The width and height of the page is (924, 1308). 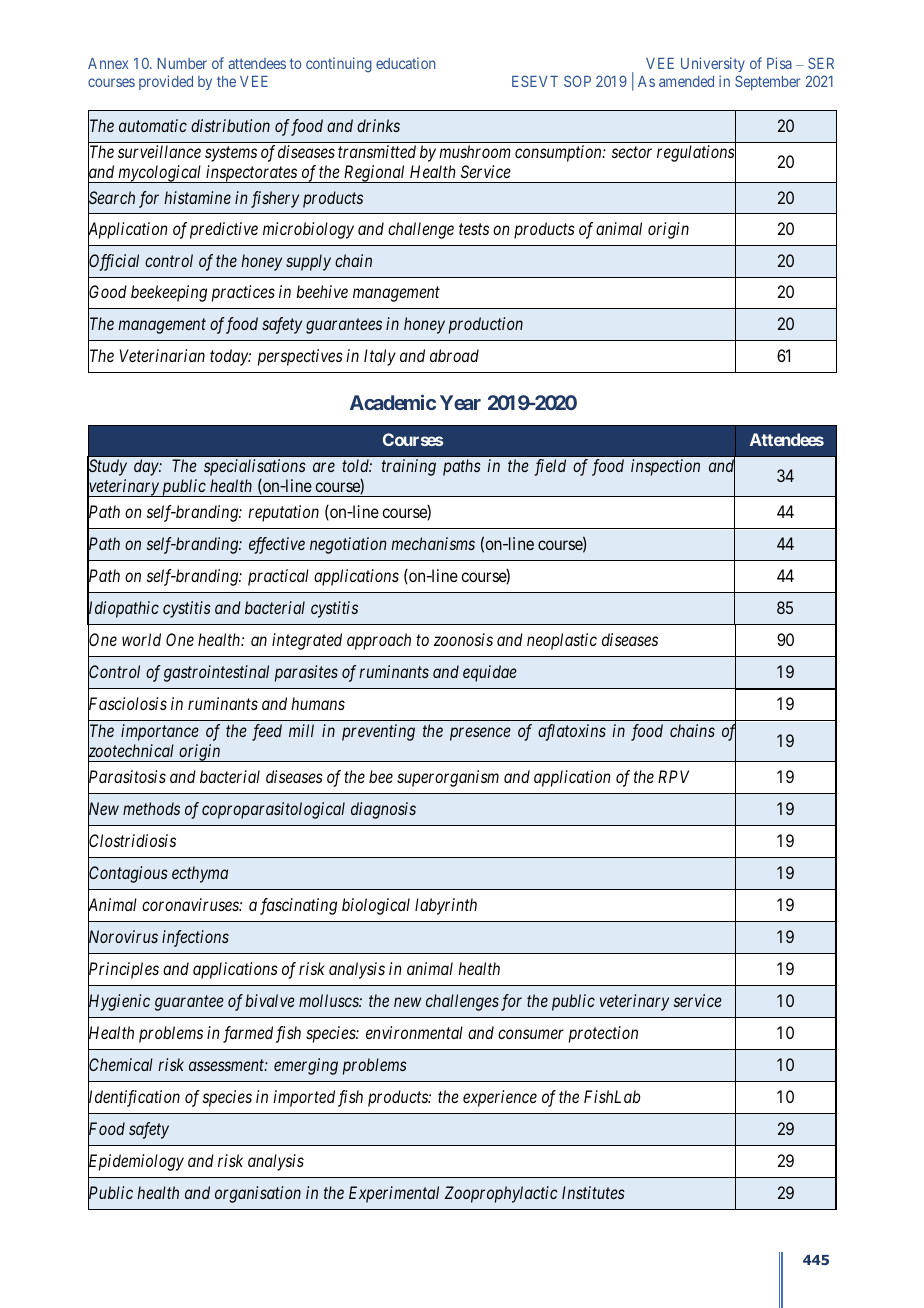 What do you see at coordinates (136, 1163) in the page?
I see `Epidemiology` at bounding box center [136, 1163].
